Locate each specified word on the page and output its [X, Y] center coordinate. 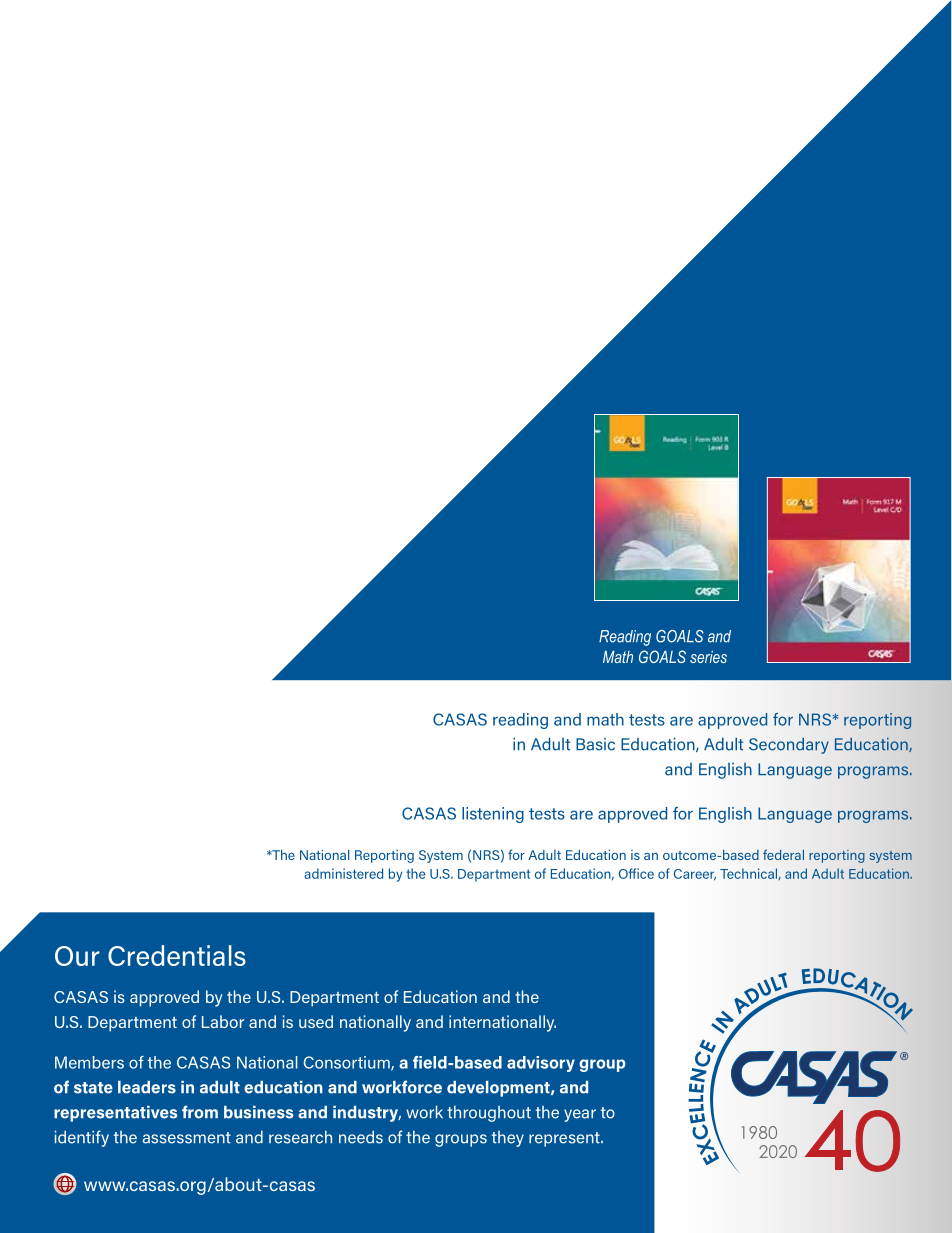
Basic [595, 744]
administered [343, 873]
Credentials [177, 955]
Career [695, 875]
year [580, 1115]
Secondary [789, 745]
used [316, 1021]
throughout [489, 1113]
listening [493, 815]
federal [783, 854]
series [708, 657]
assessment [187, 1138]
